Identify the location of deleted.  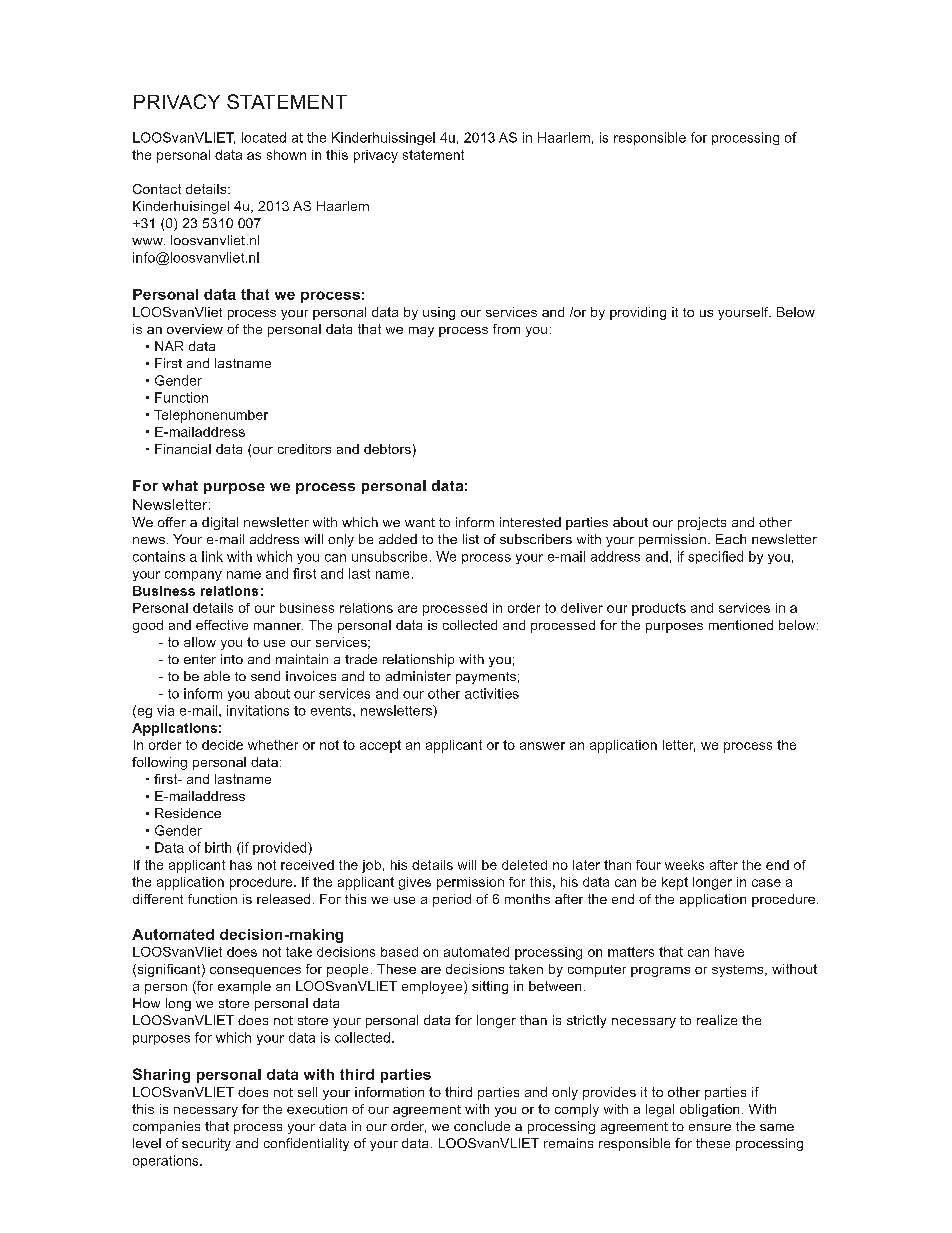
(524, 865).
